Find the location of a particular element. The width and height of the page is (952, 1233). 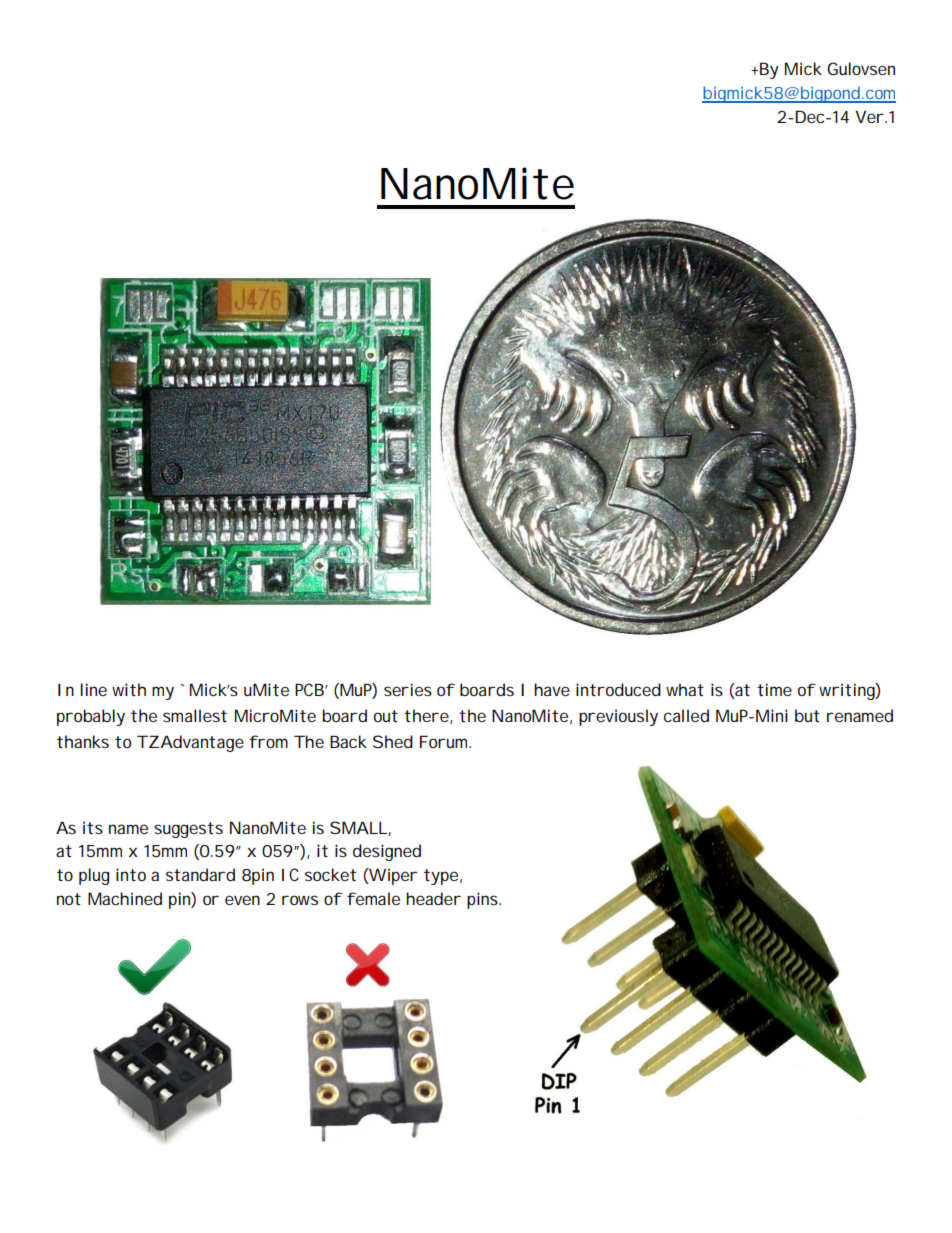

Machined is located at coordinates (125, 898).
